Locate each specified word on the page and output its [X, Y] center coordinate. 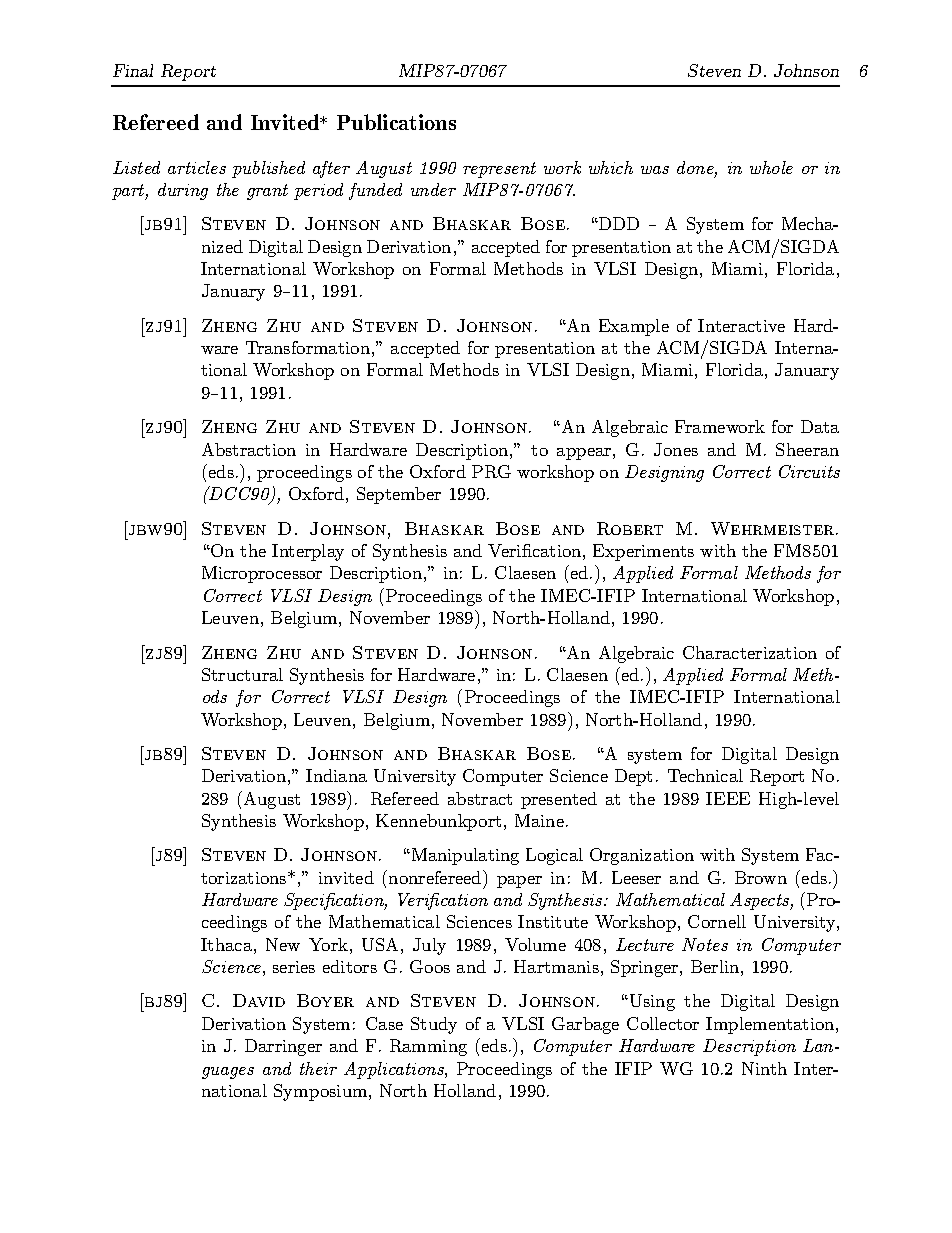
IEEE [728, 798]
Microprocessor [262, 574]
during [183, 191]
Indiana [336, 775]
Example [634, 327]
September [399, 495]
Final [133, 70]
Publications [396, 122]
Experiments [643, 552]
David [259, 1000]
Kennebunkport [438, 822]
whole [771, 167]
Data [820, 426]
